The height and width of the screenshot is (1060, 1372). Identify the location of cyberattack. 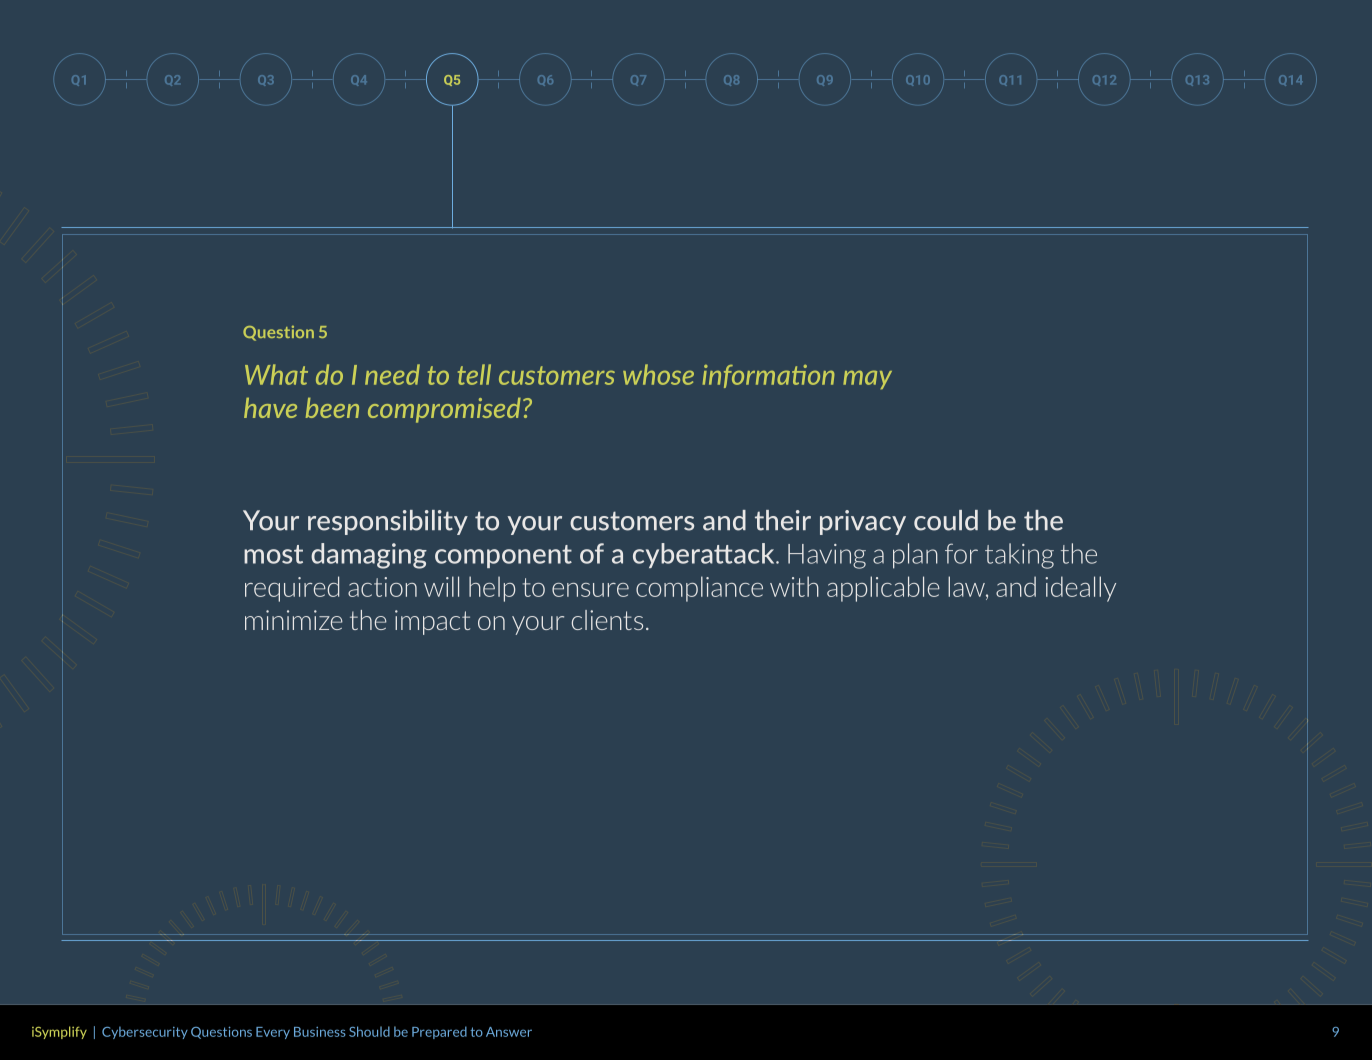
(705, 555).
